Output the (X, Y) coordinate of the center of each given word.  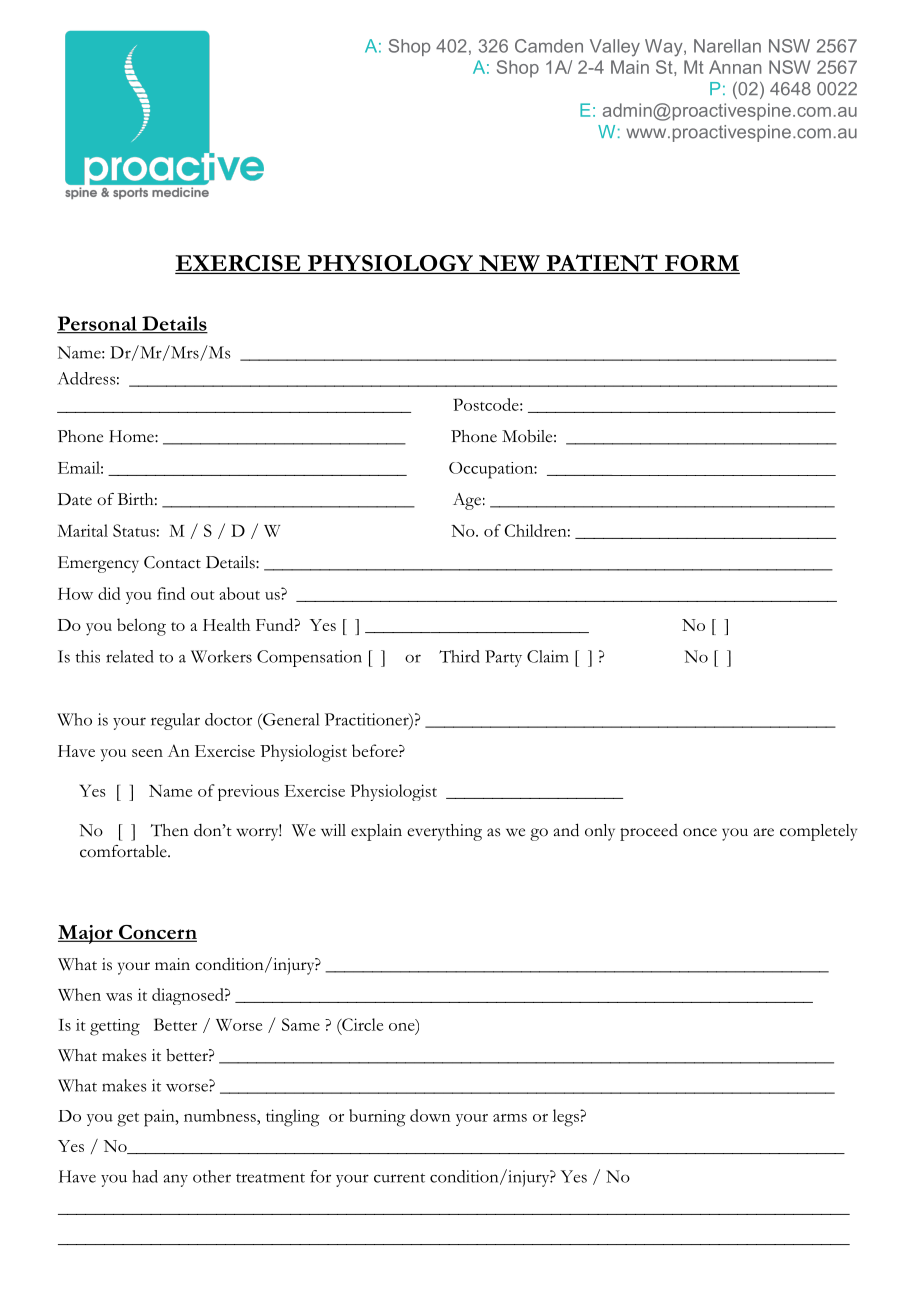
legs (567, 1118)
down (430, 1115)
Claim (548, 656)
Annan (735, 67)
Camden (549, 46)
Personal (98, 324)
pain (160, 1118)
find (171, 593)
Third (459, 656)
